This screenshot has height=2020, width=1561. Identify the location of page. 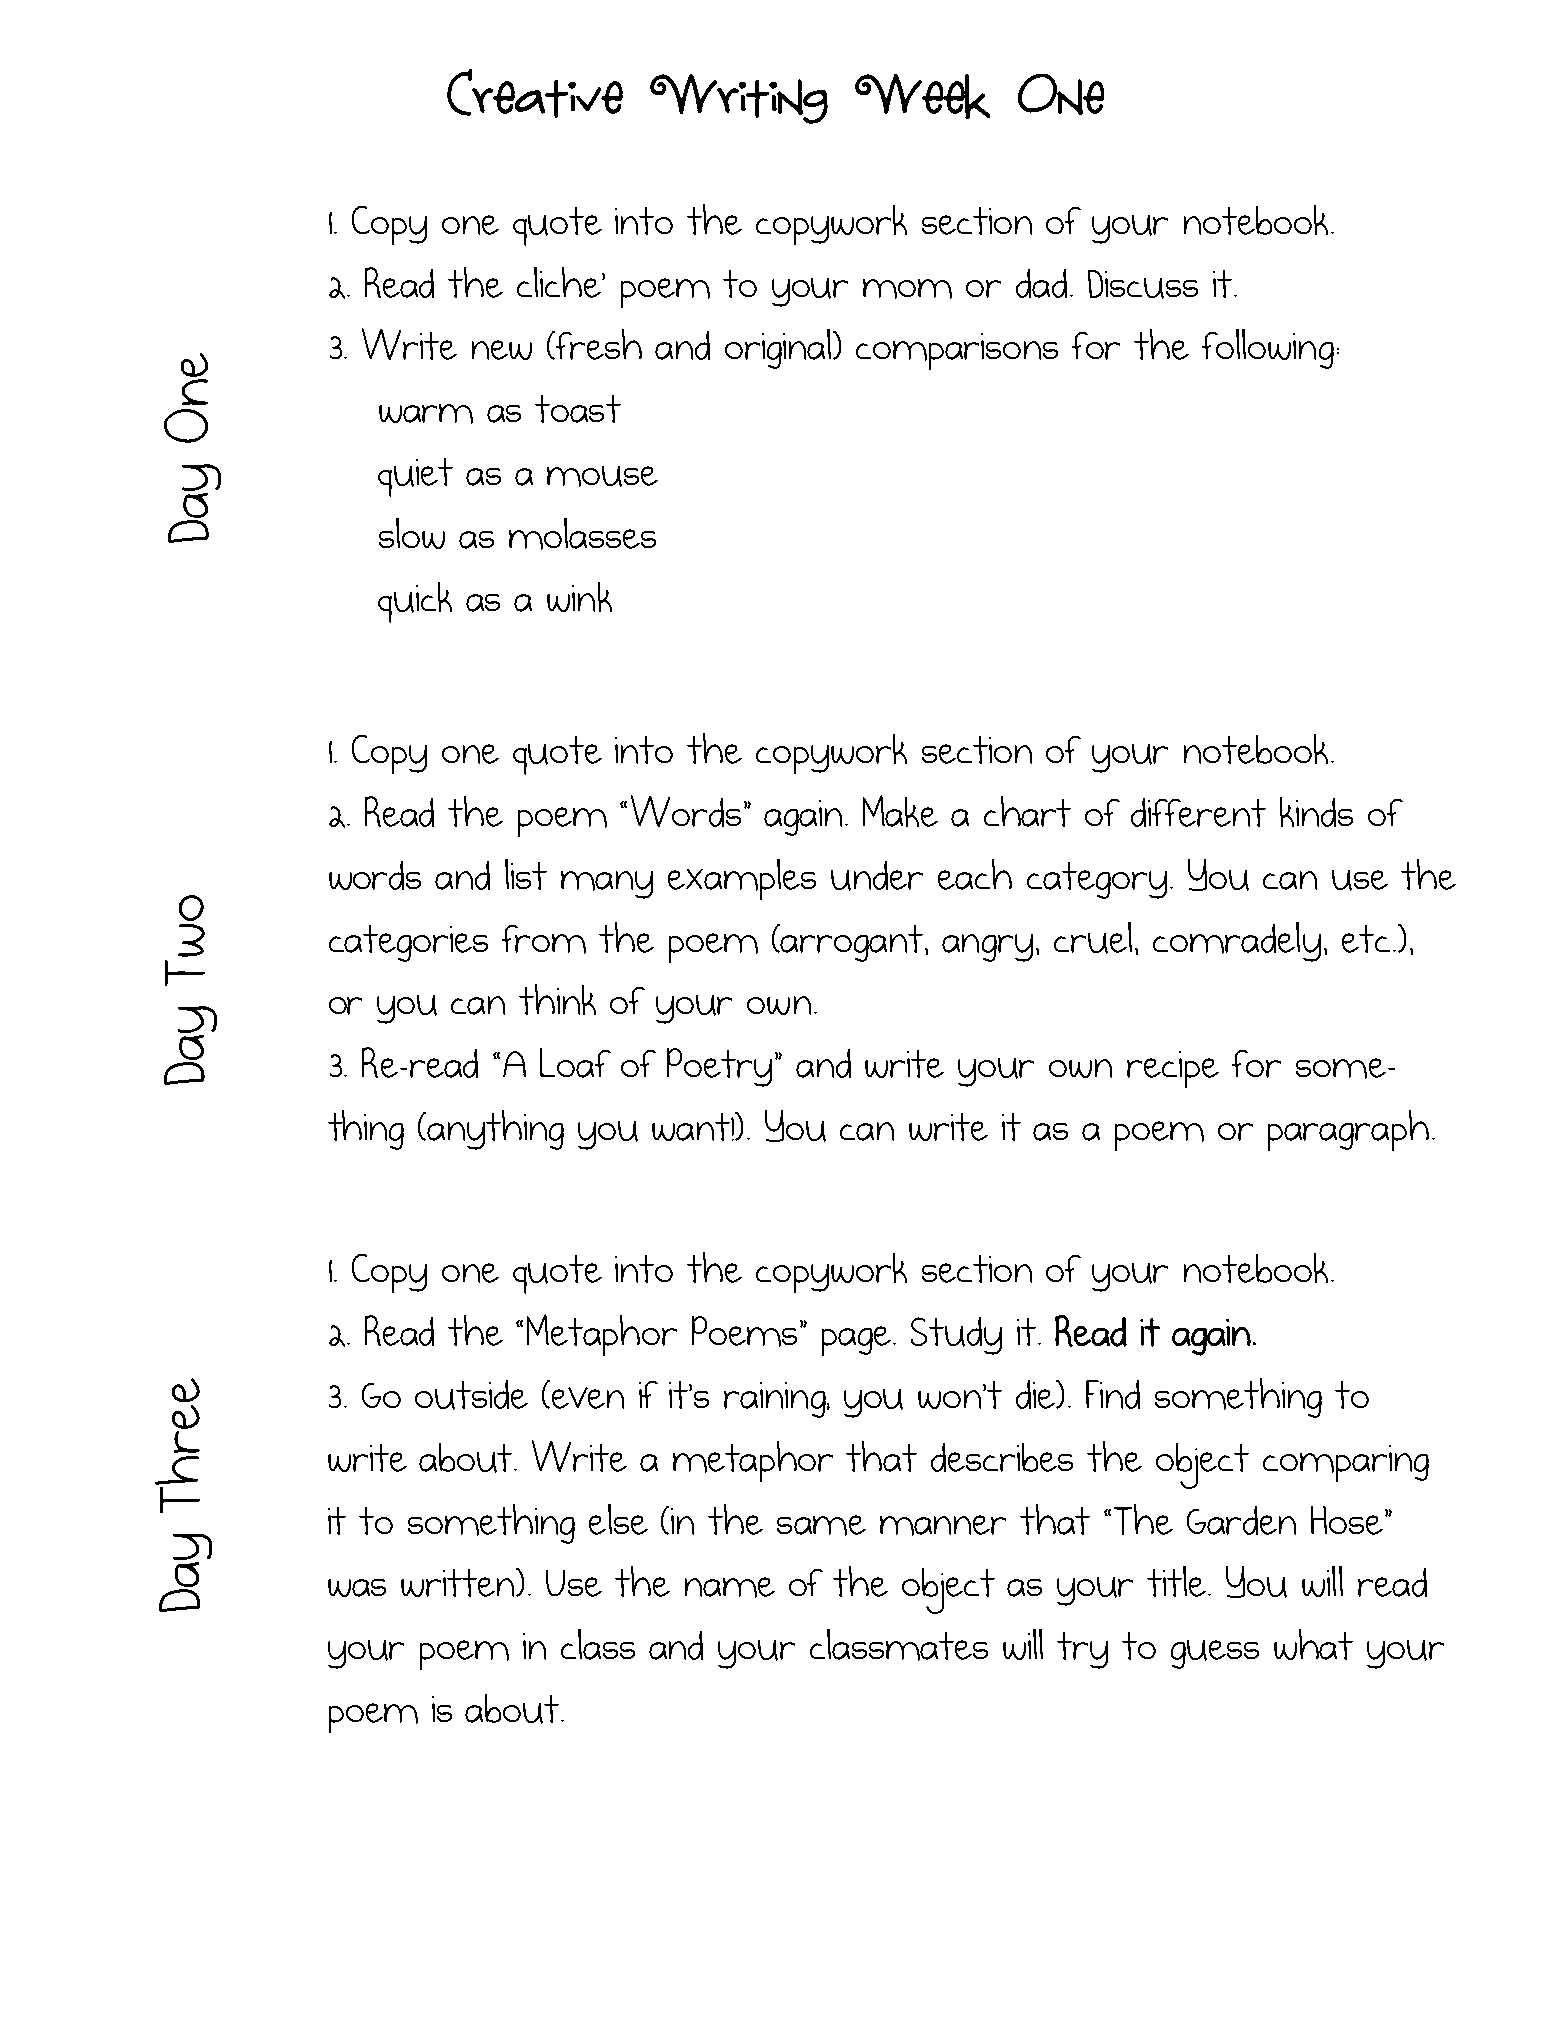
(858, 1341).
